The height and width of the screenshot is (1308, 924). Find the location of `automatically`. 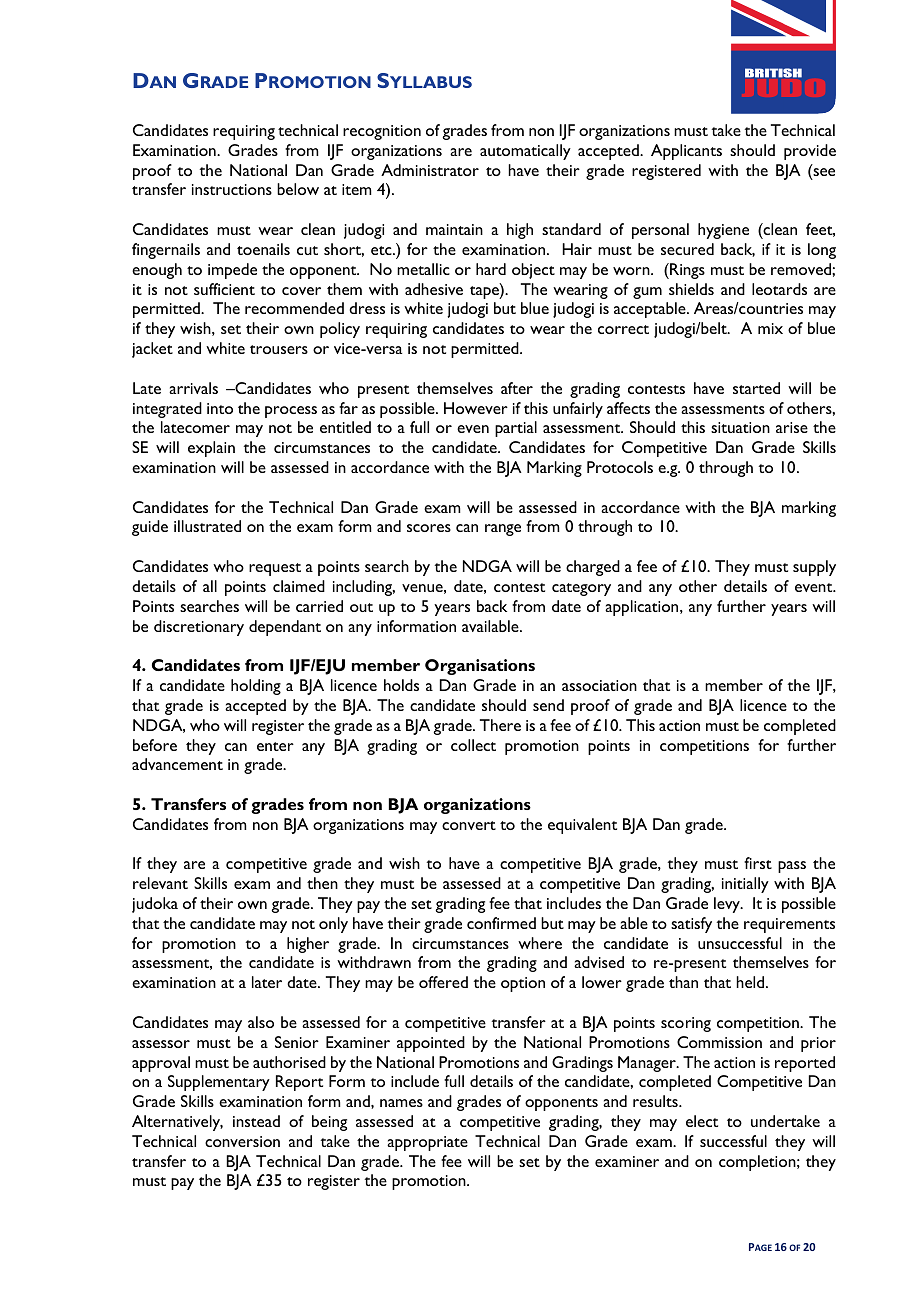

automatically is located at coordinates (525, 152).
